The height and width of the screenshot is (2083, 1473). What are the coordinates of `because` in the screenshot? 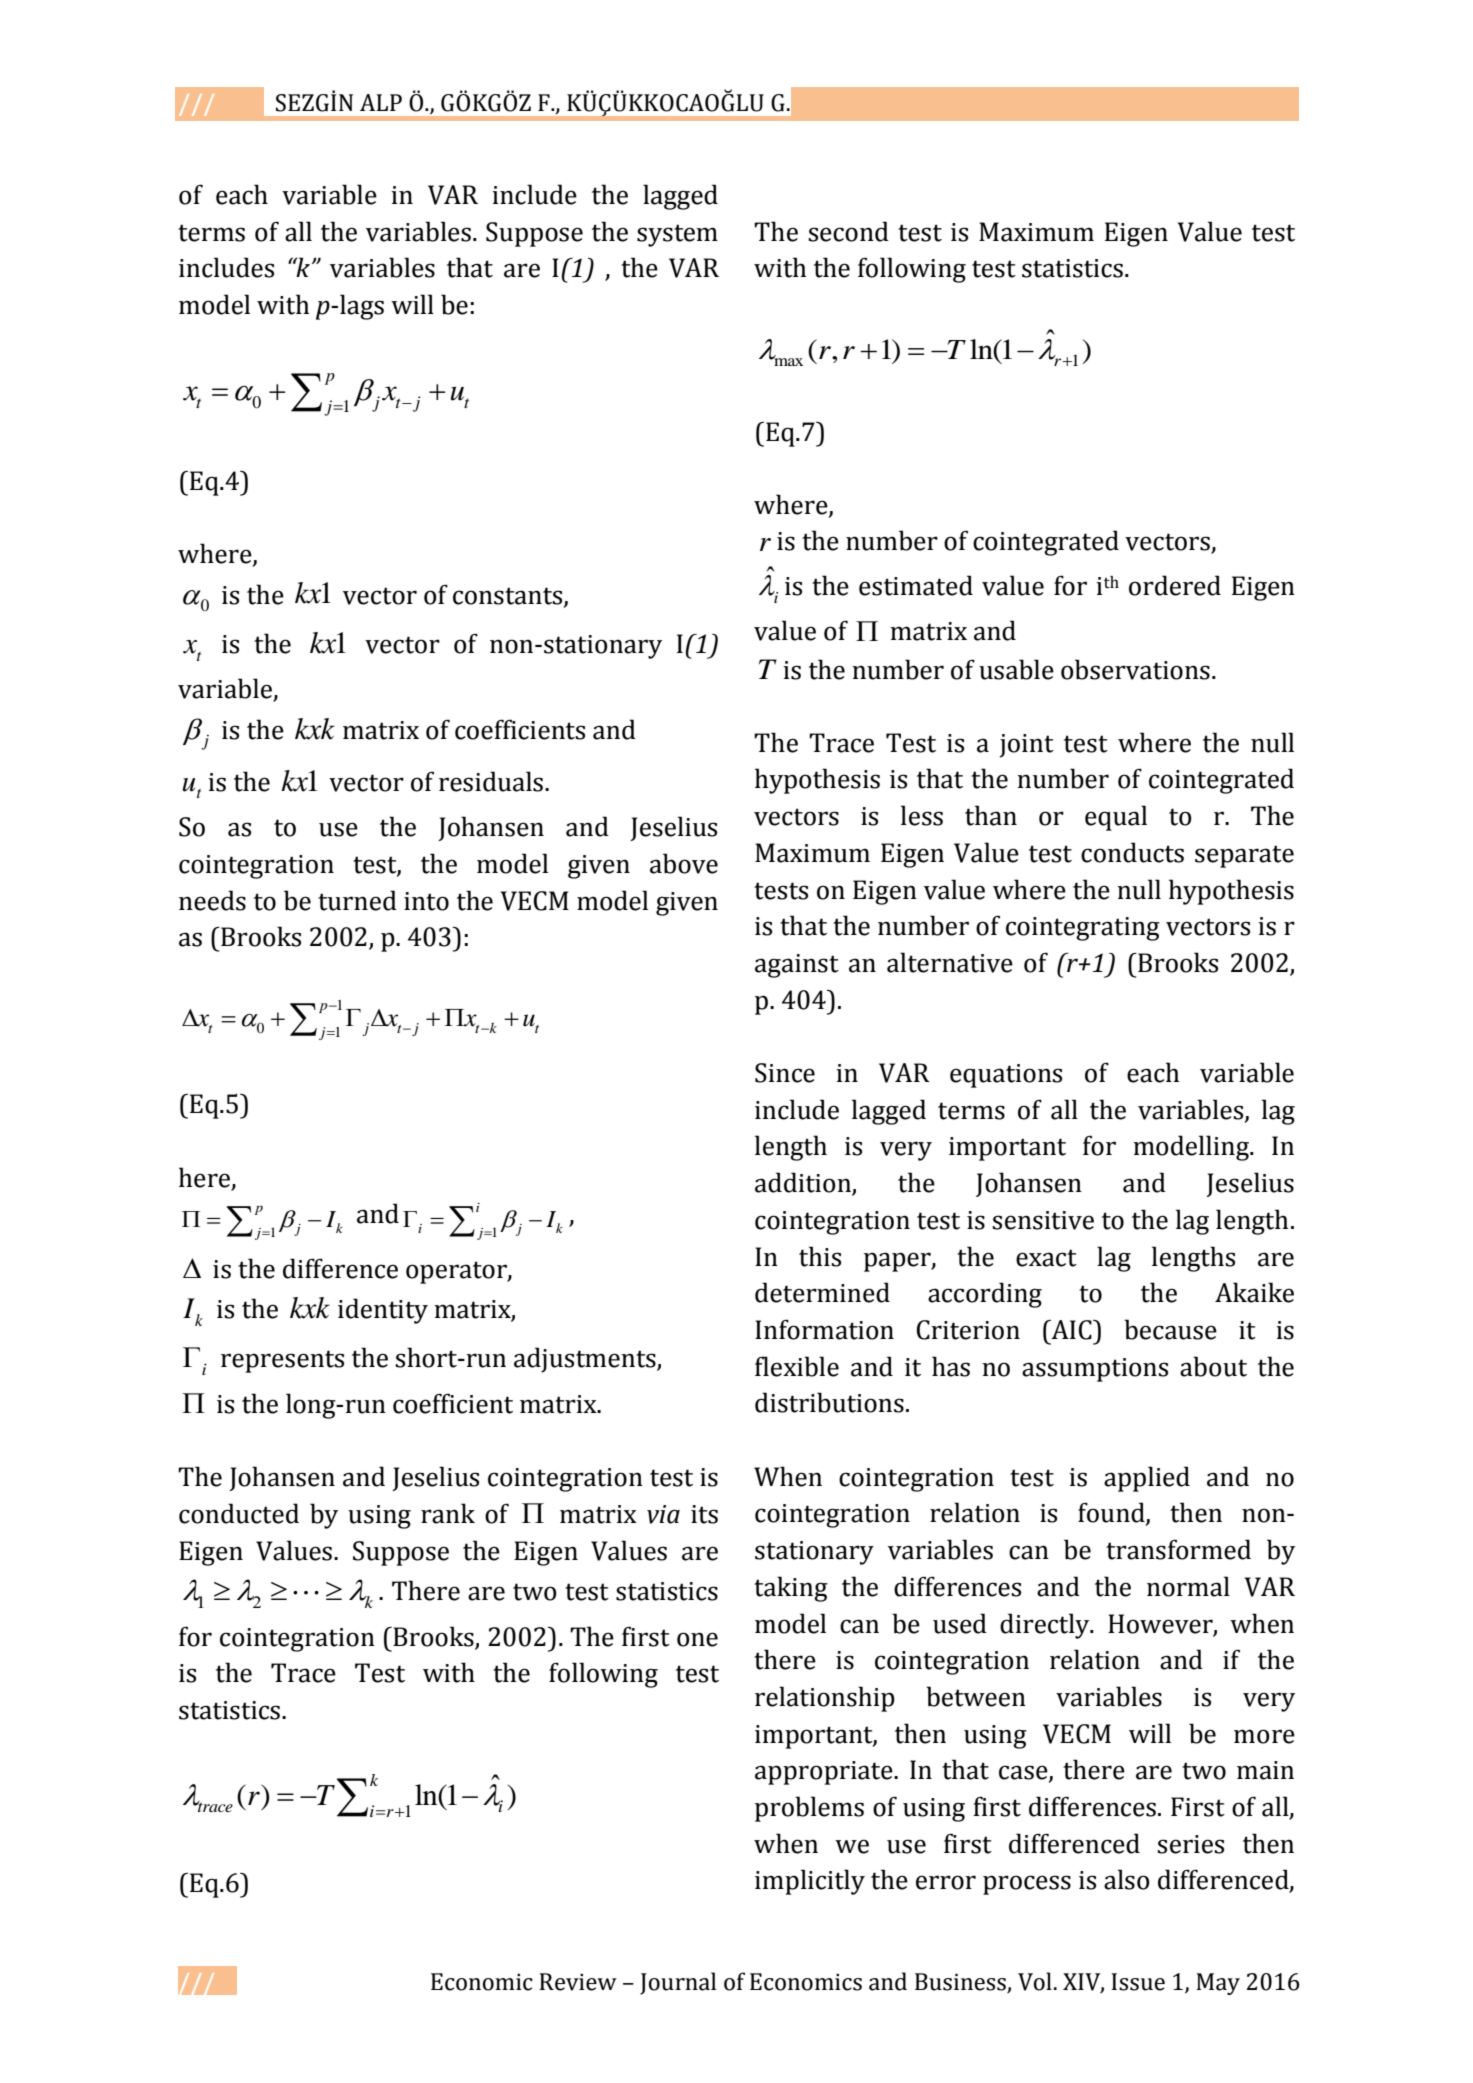 It's located at (1170, 1329).
